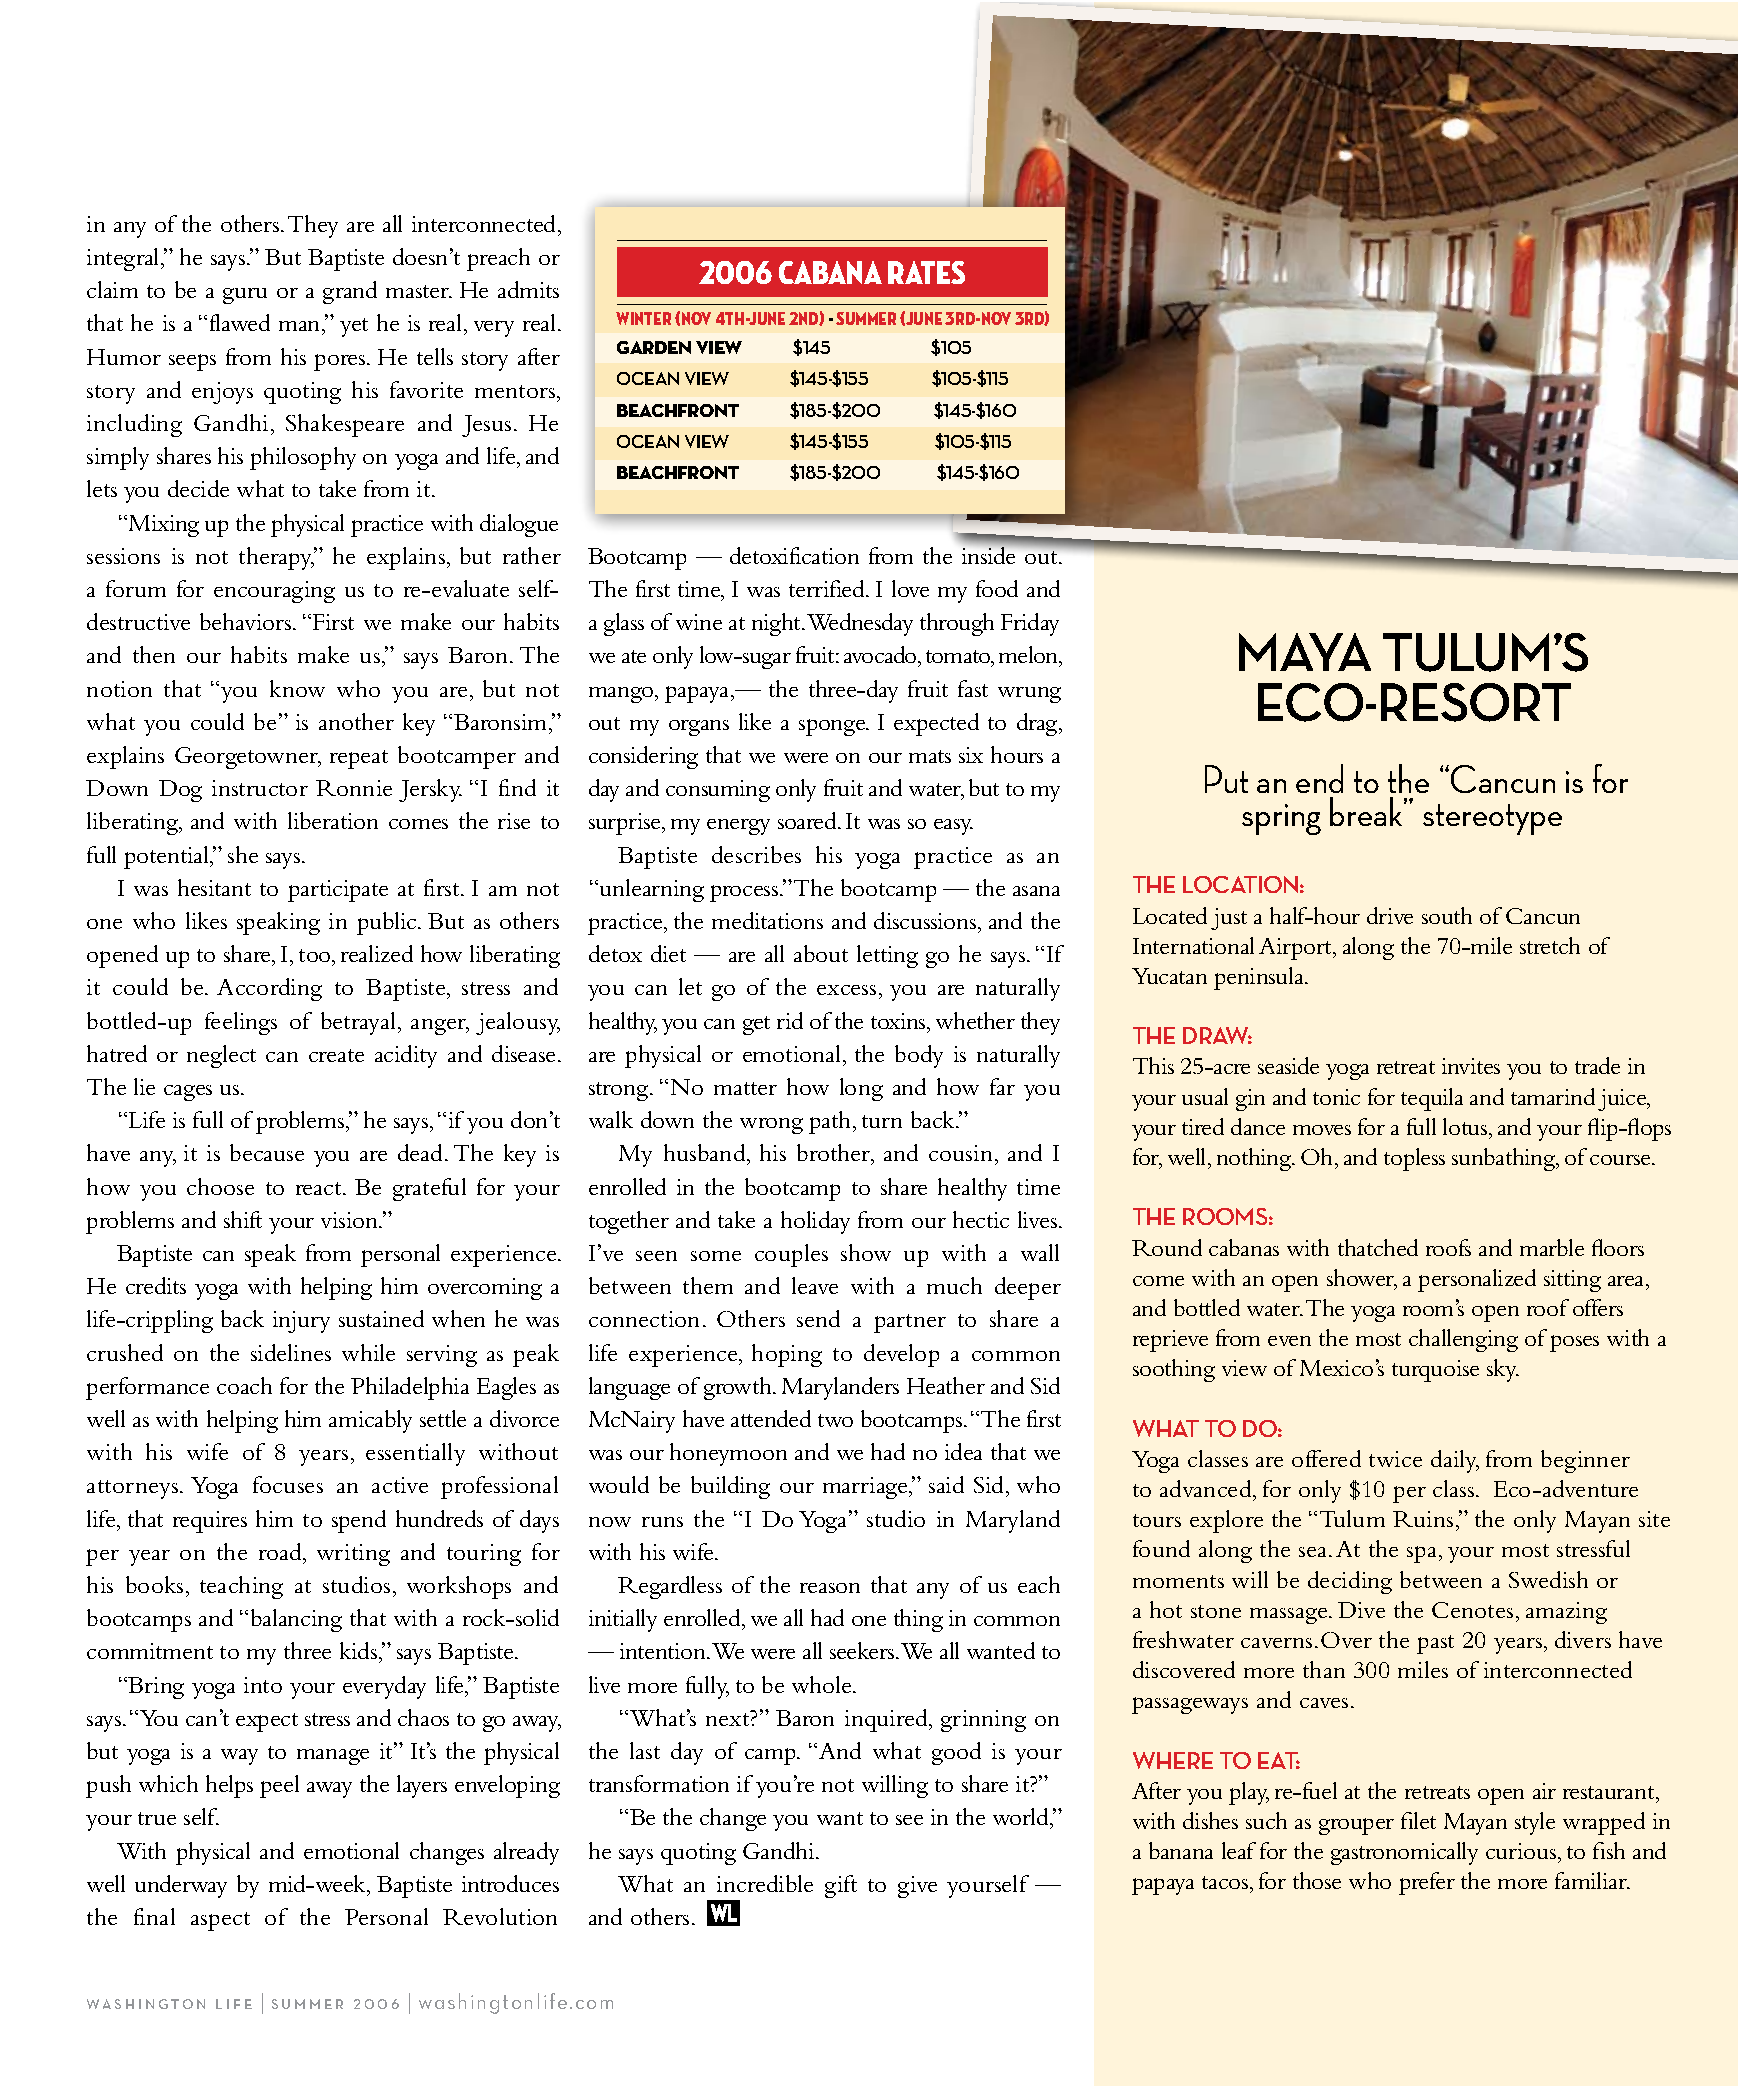 The width and height of the screenshot is (1738, 2086). I want to click on gift, so click(841, 1886).
